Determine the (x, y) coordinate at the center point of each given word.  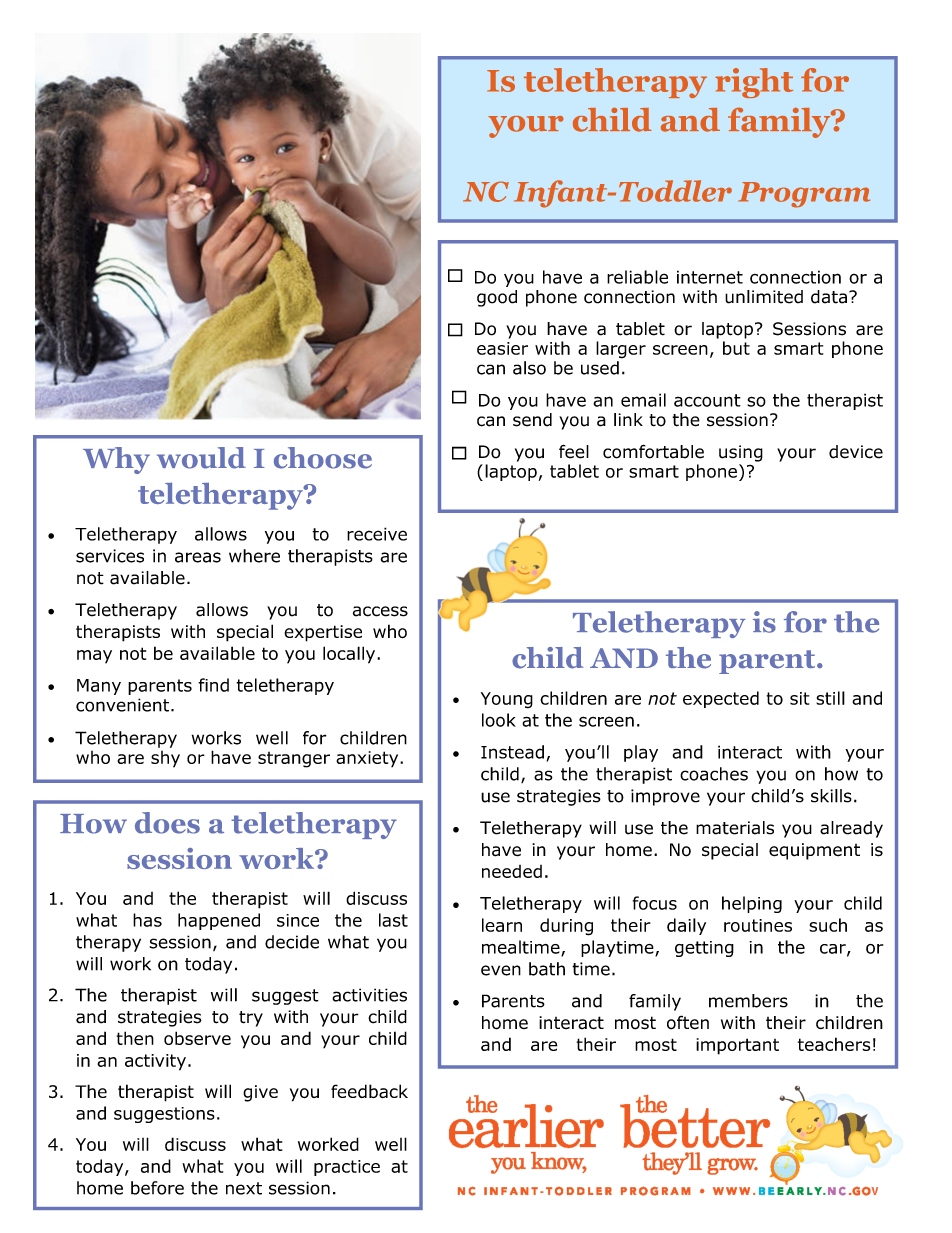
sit (799, 698)
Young (507, 700)
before (157, 1188)
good (497, 298)
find (213, 685)
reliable (637, 277)
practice (347, 1168)
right (754, 83)
